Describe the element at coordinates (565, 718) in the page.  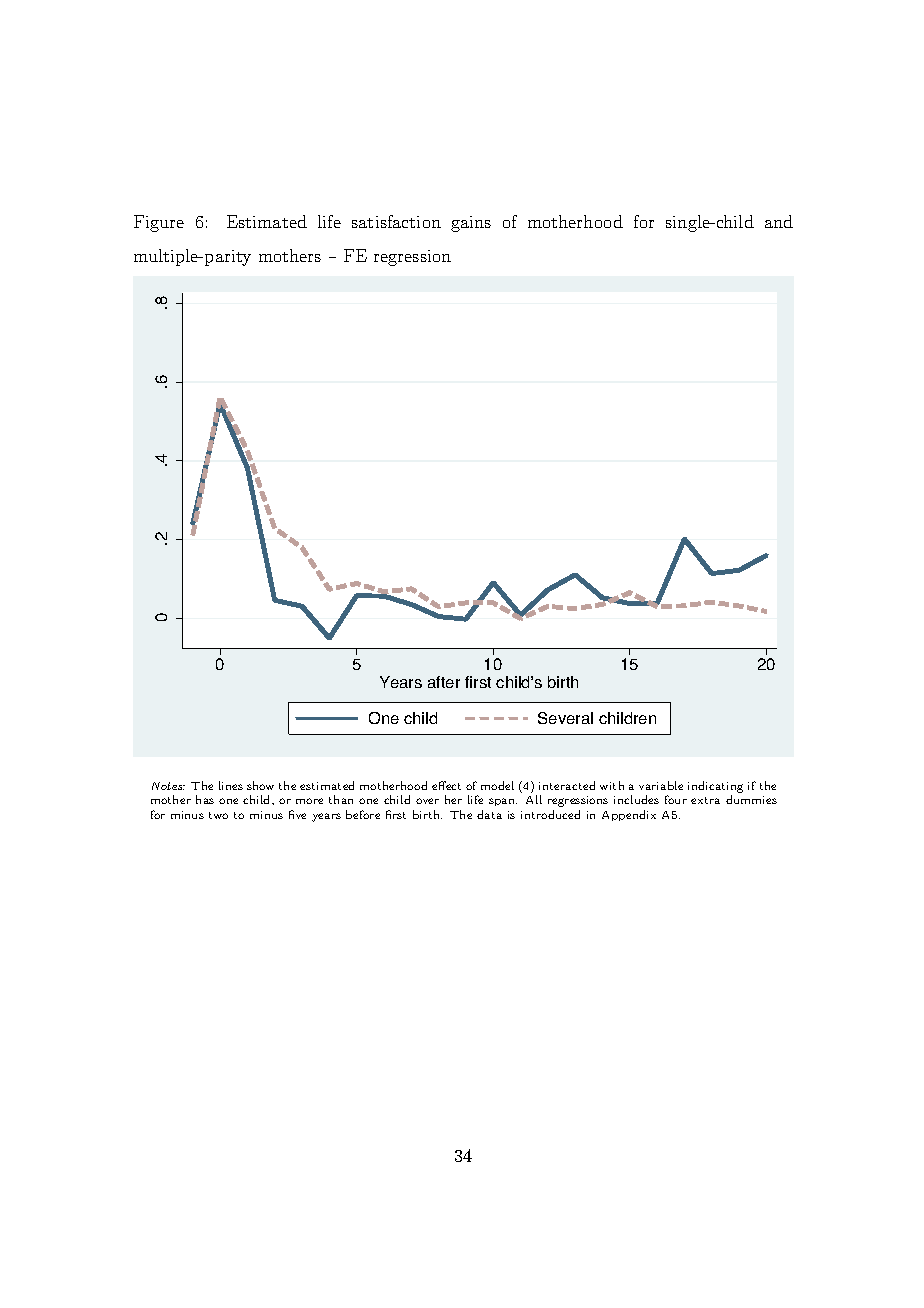
I see `Several` at that location.
